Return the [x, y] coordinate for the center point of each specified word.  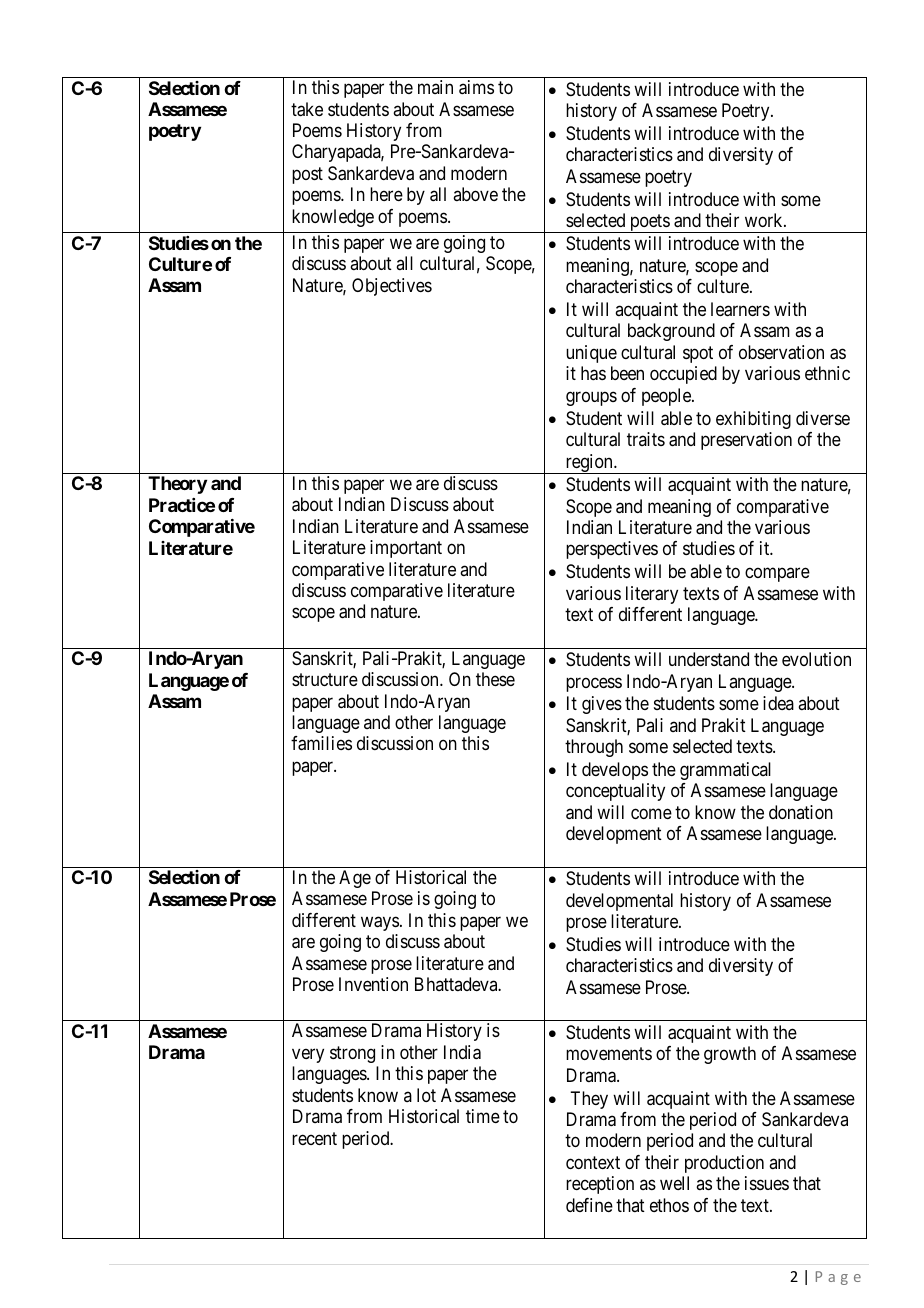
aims [476, 87]
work [765, 220]
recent [314, 1138]
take [307, 109]
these [495, 679]
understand [709, 659]
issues [767, 1183]
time [483, 1116]
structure [325, 679]
